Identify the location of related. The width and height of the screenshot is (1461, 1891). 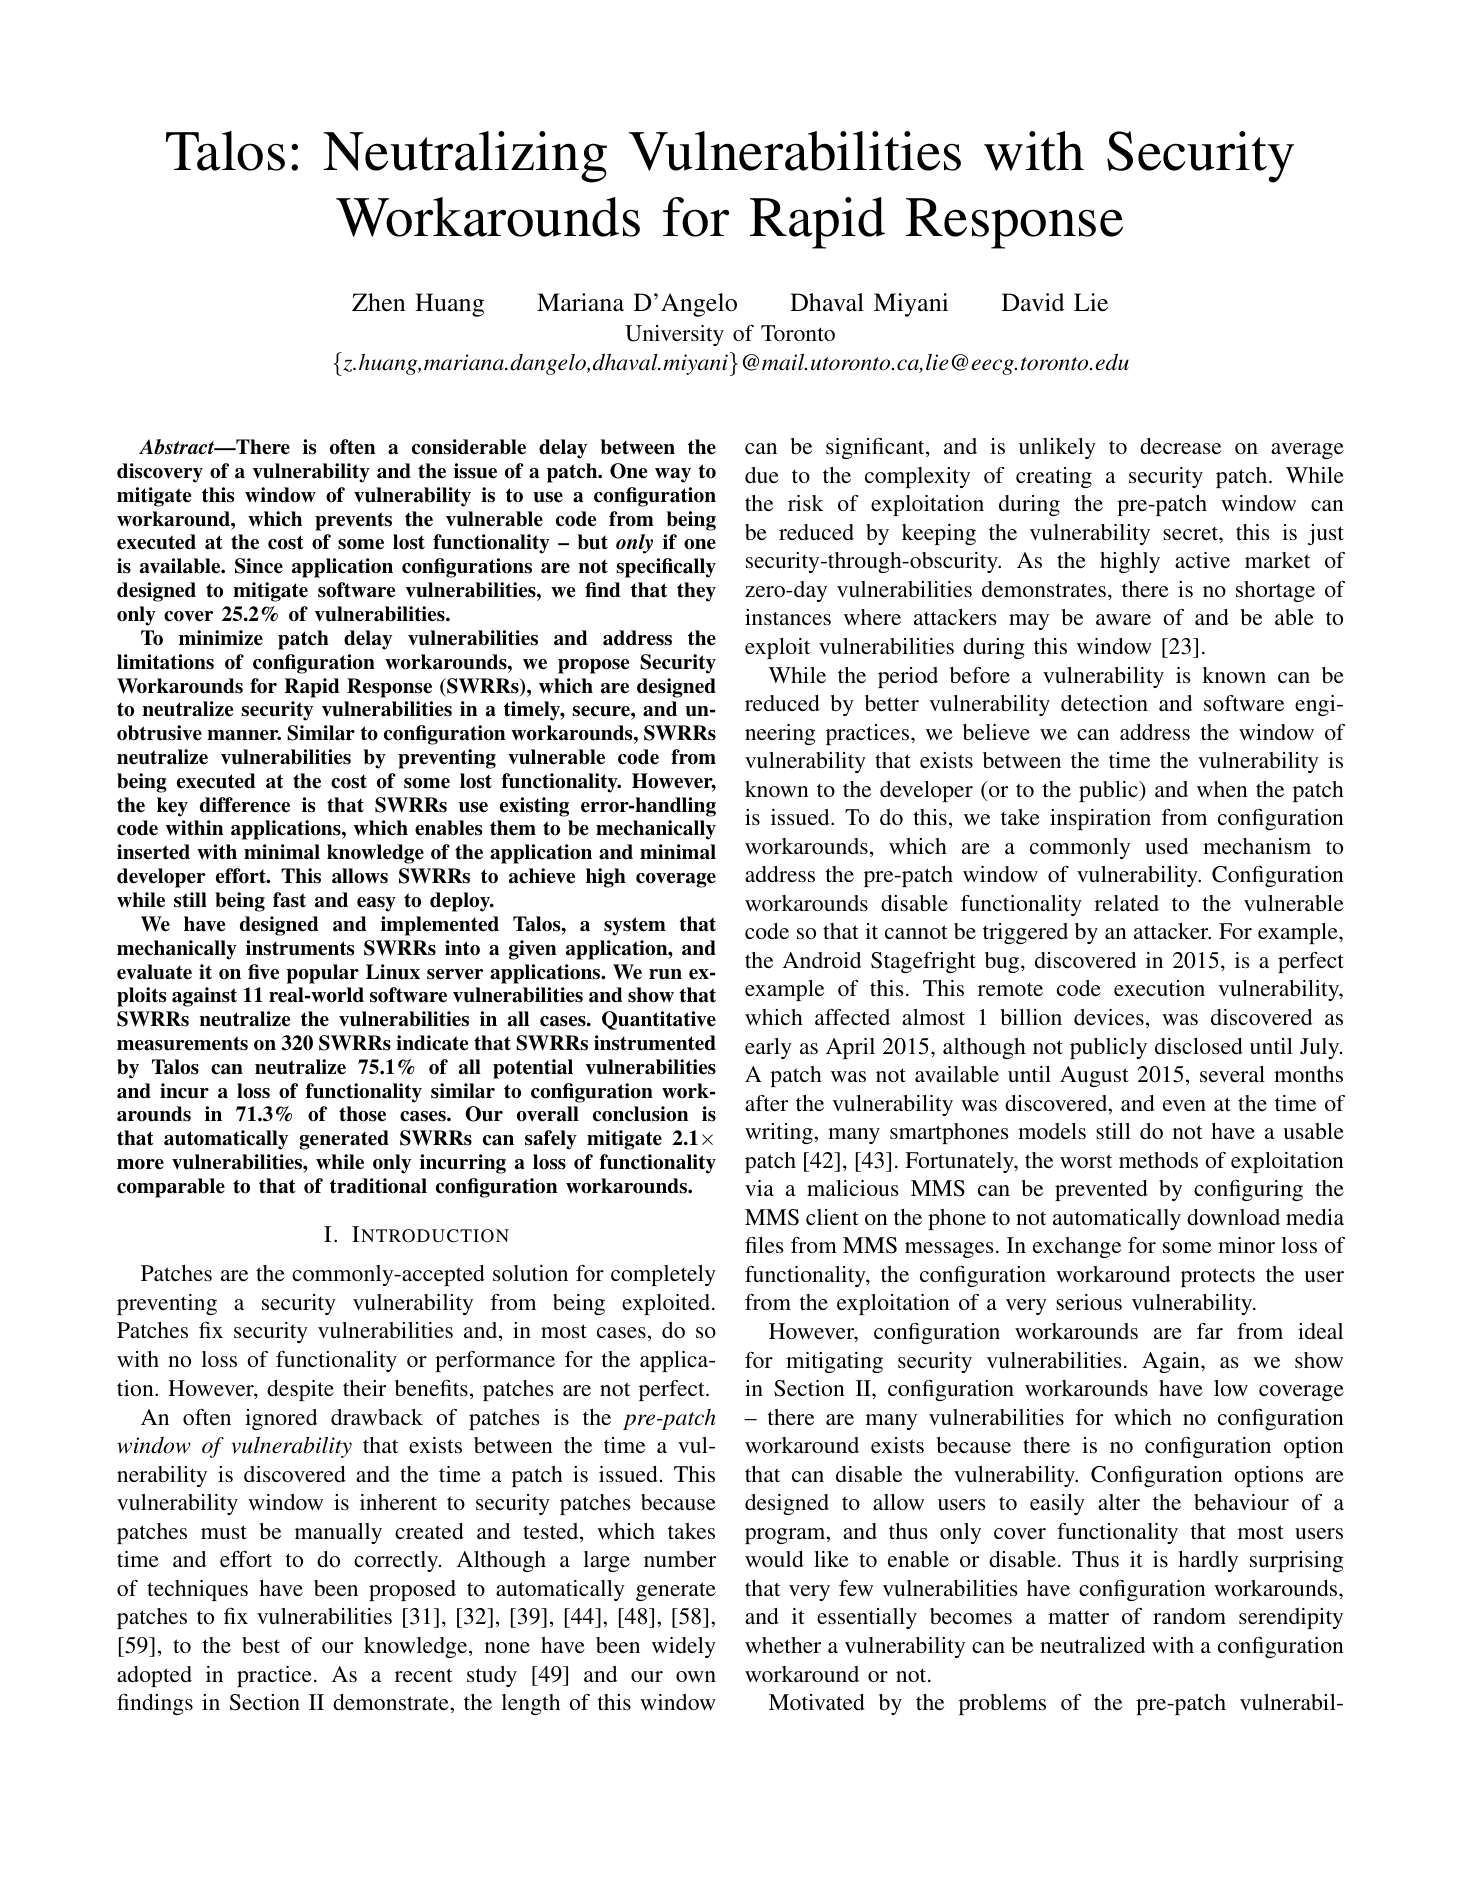
(1127, 903).
